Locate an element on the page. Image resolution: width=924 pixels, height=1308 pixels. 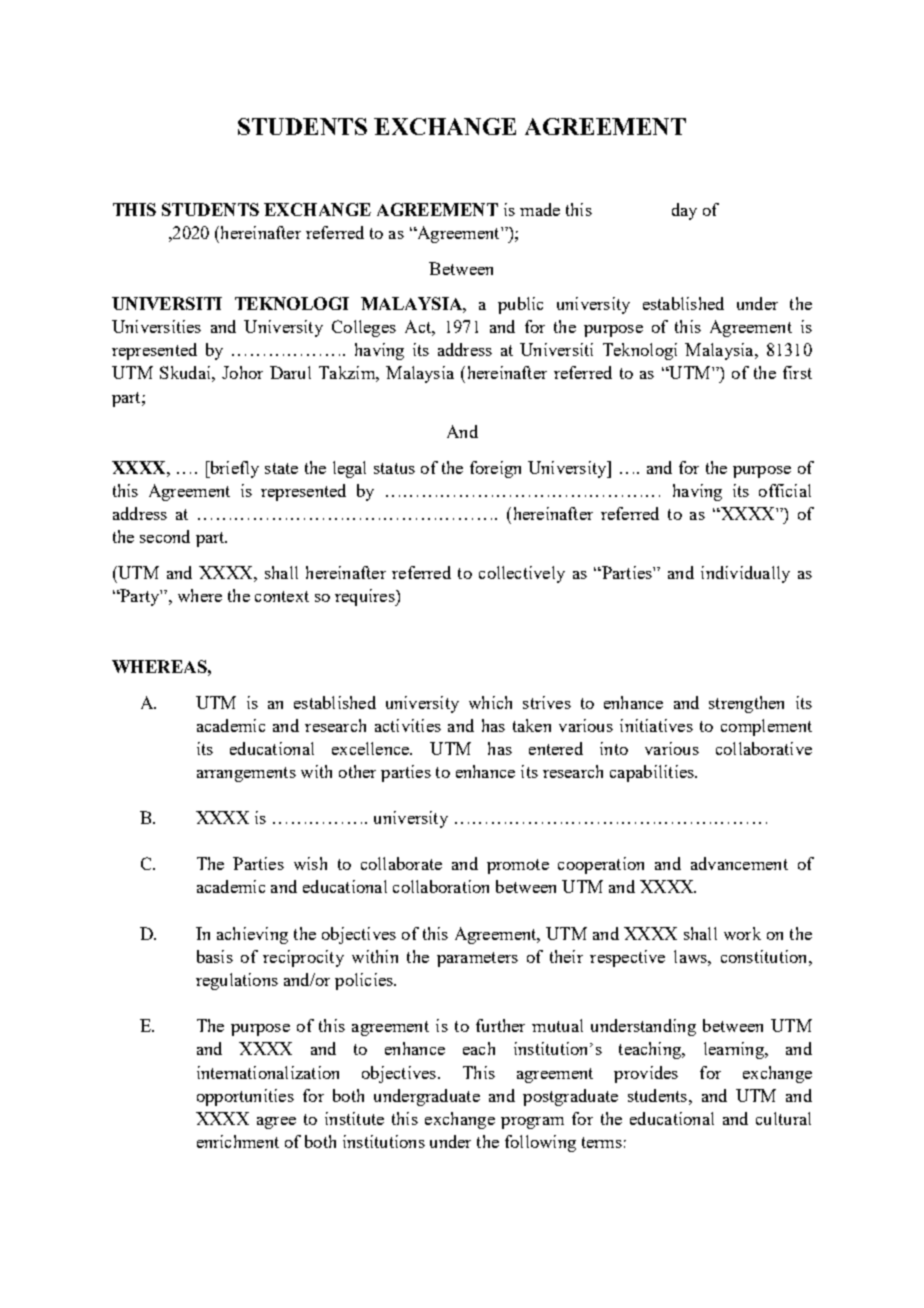
made is located at coordinates (540, 209).
